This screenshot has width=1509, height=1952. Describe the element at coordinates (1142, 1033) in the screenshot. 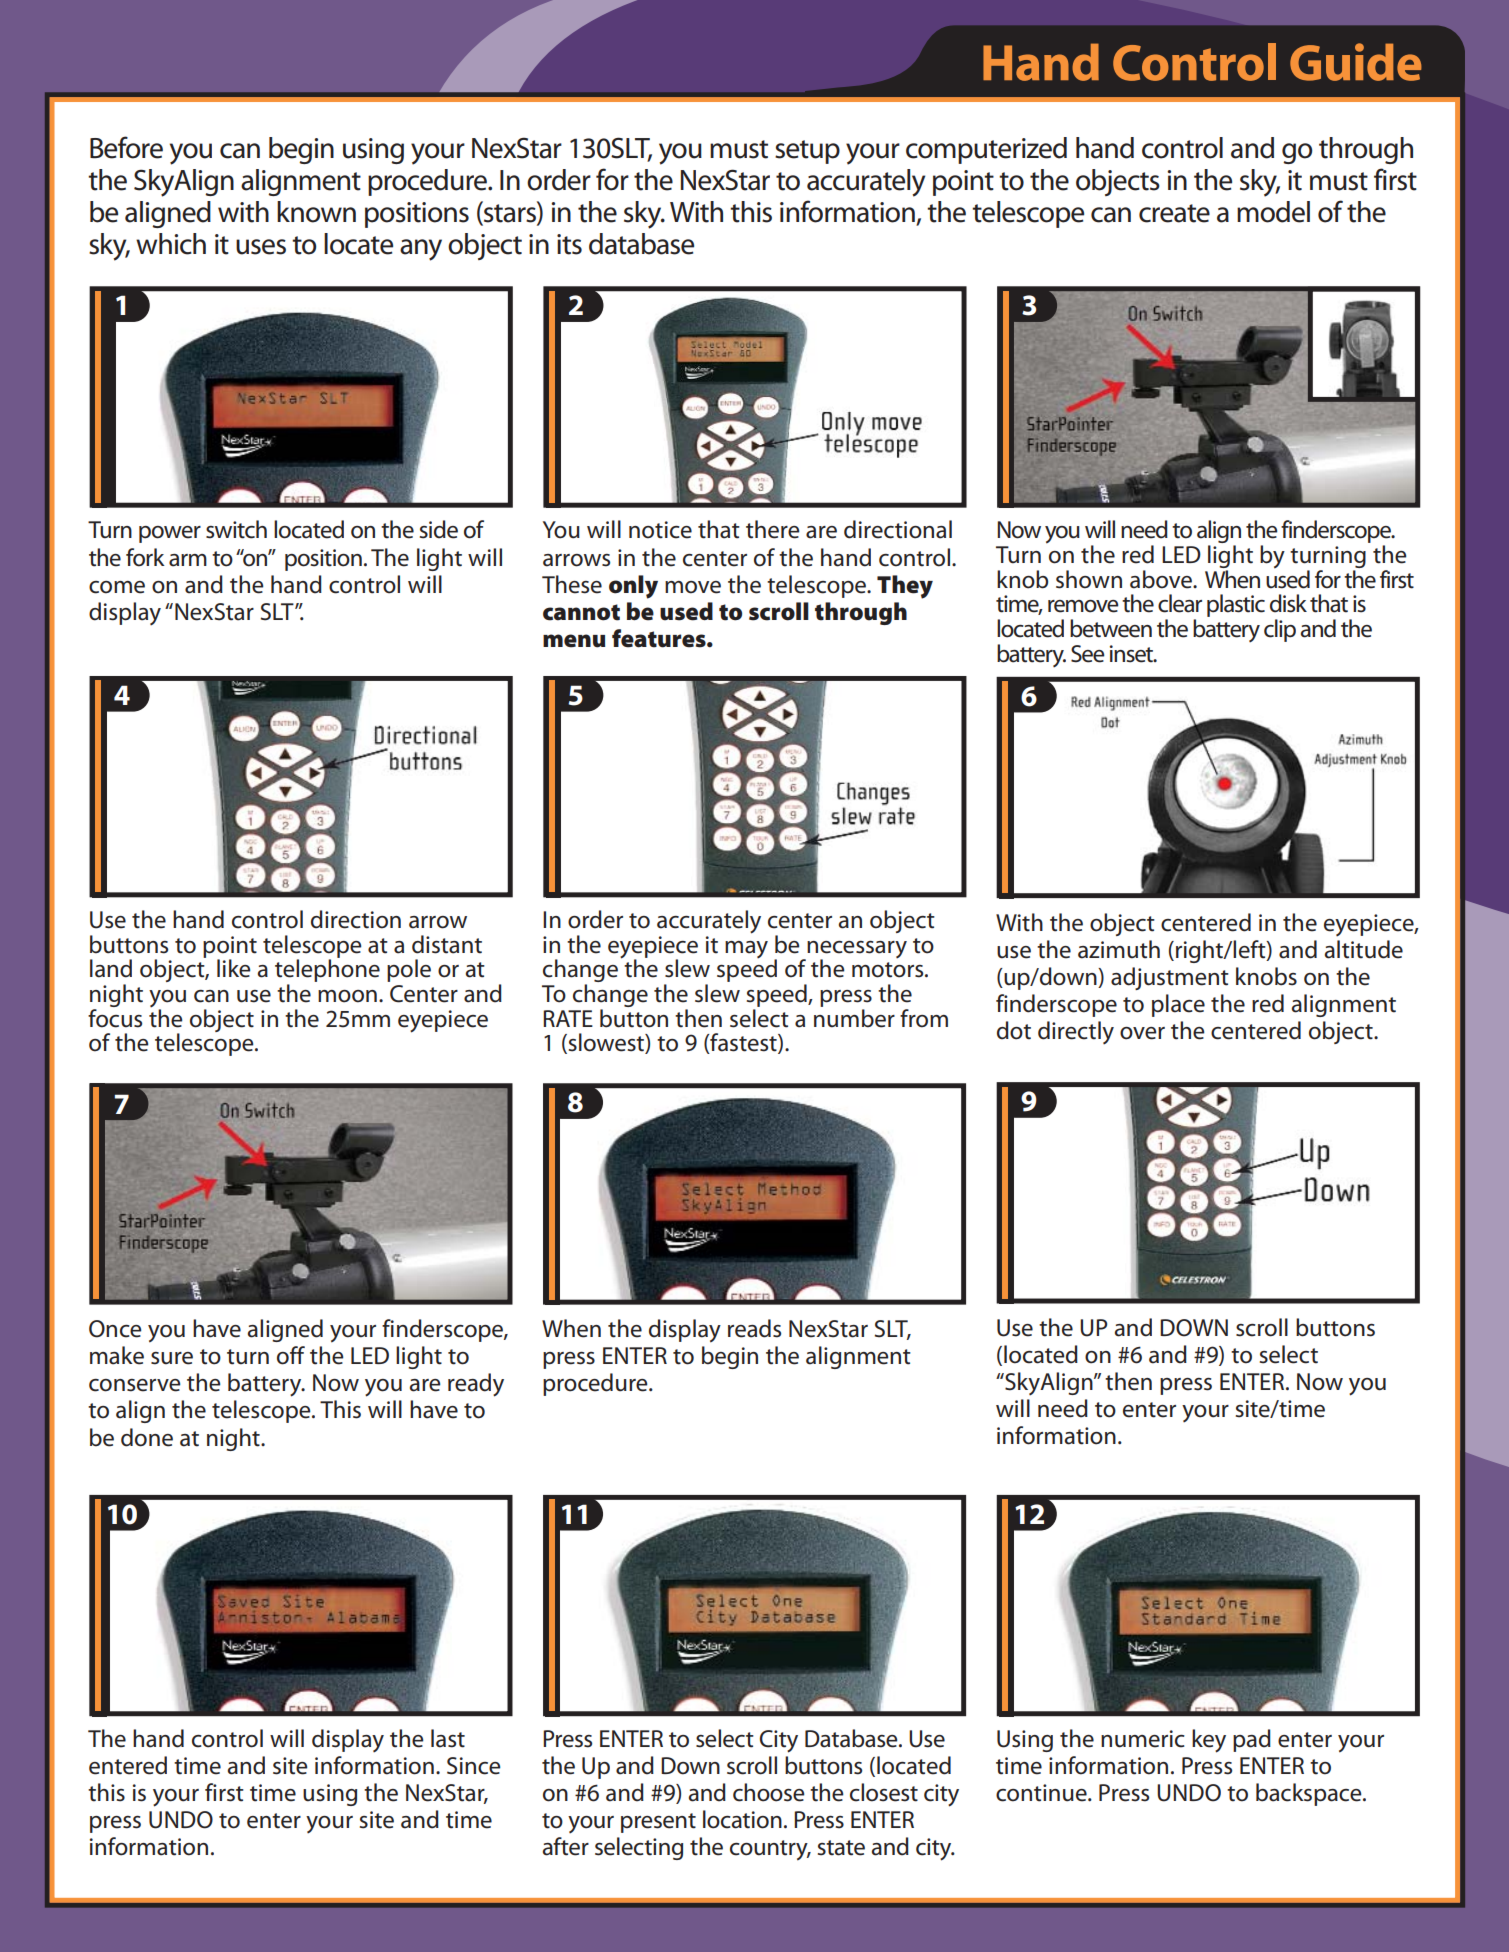

I see `over` at that location.
